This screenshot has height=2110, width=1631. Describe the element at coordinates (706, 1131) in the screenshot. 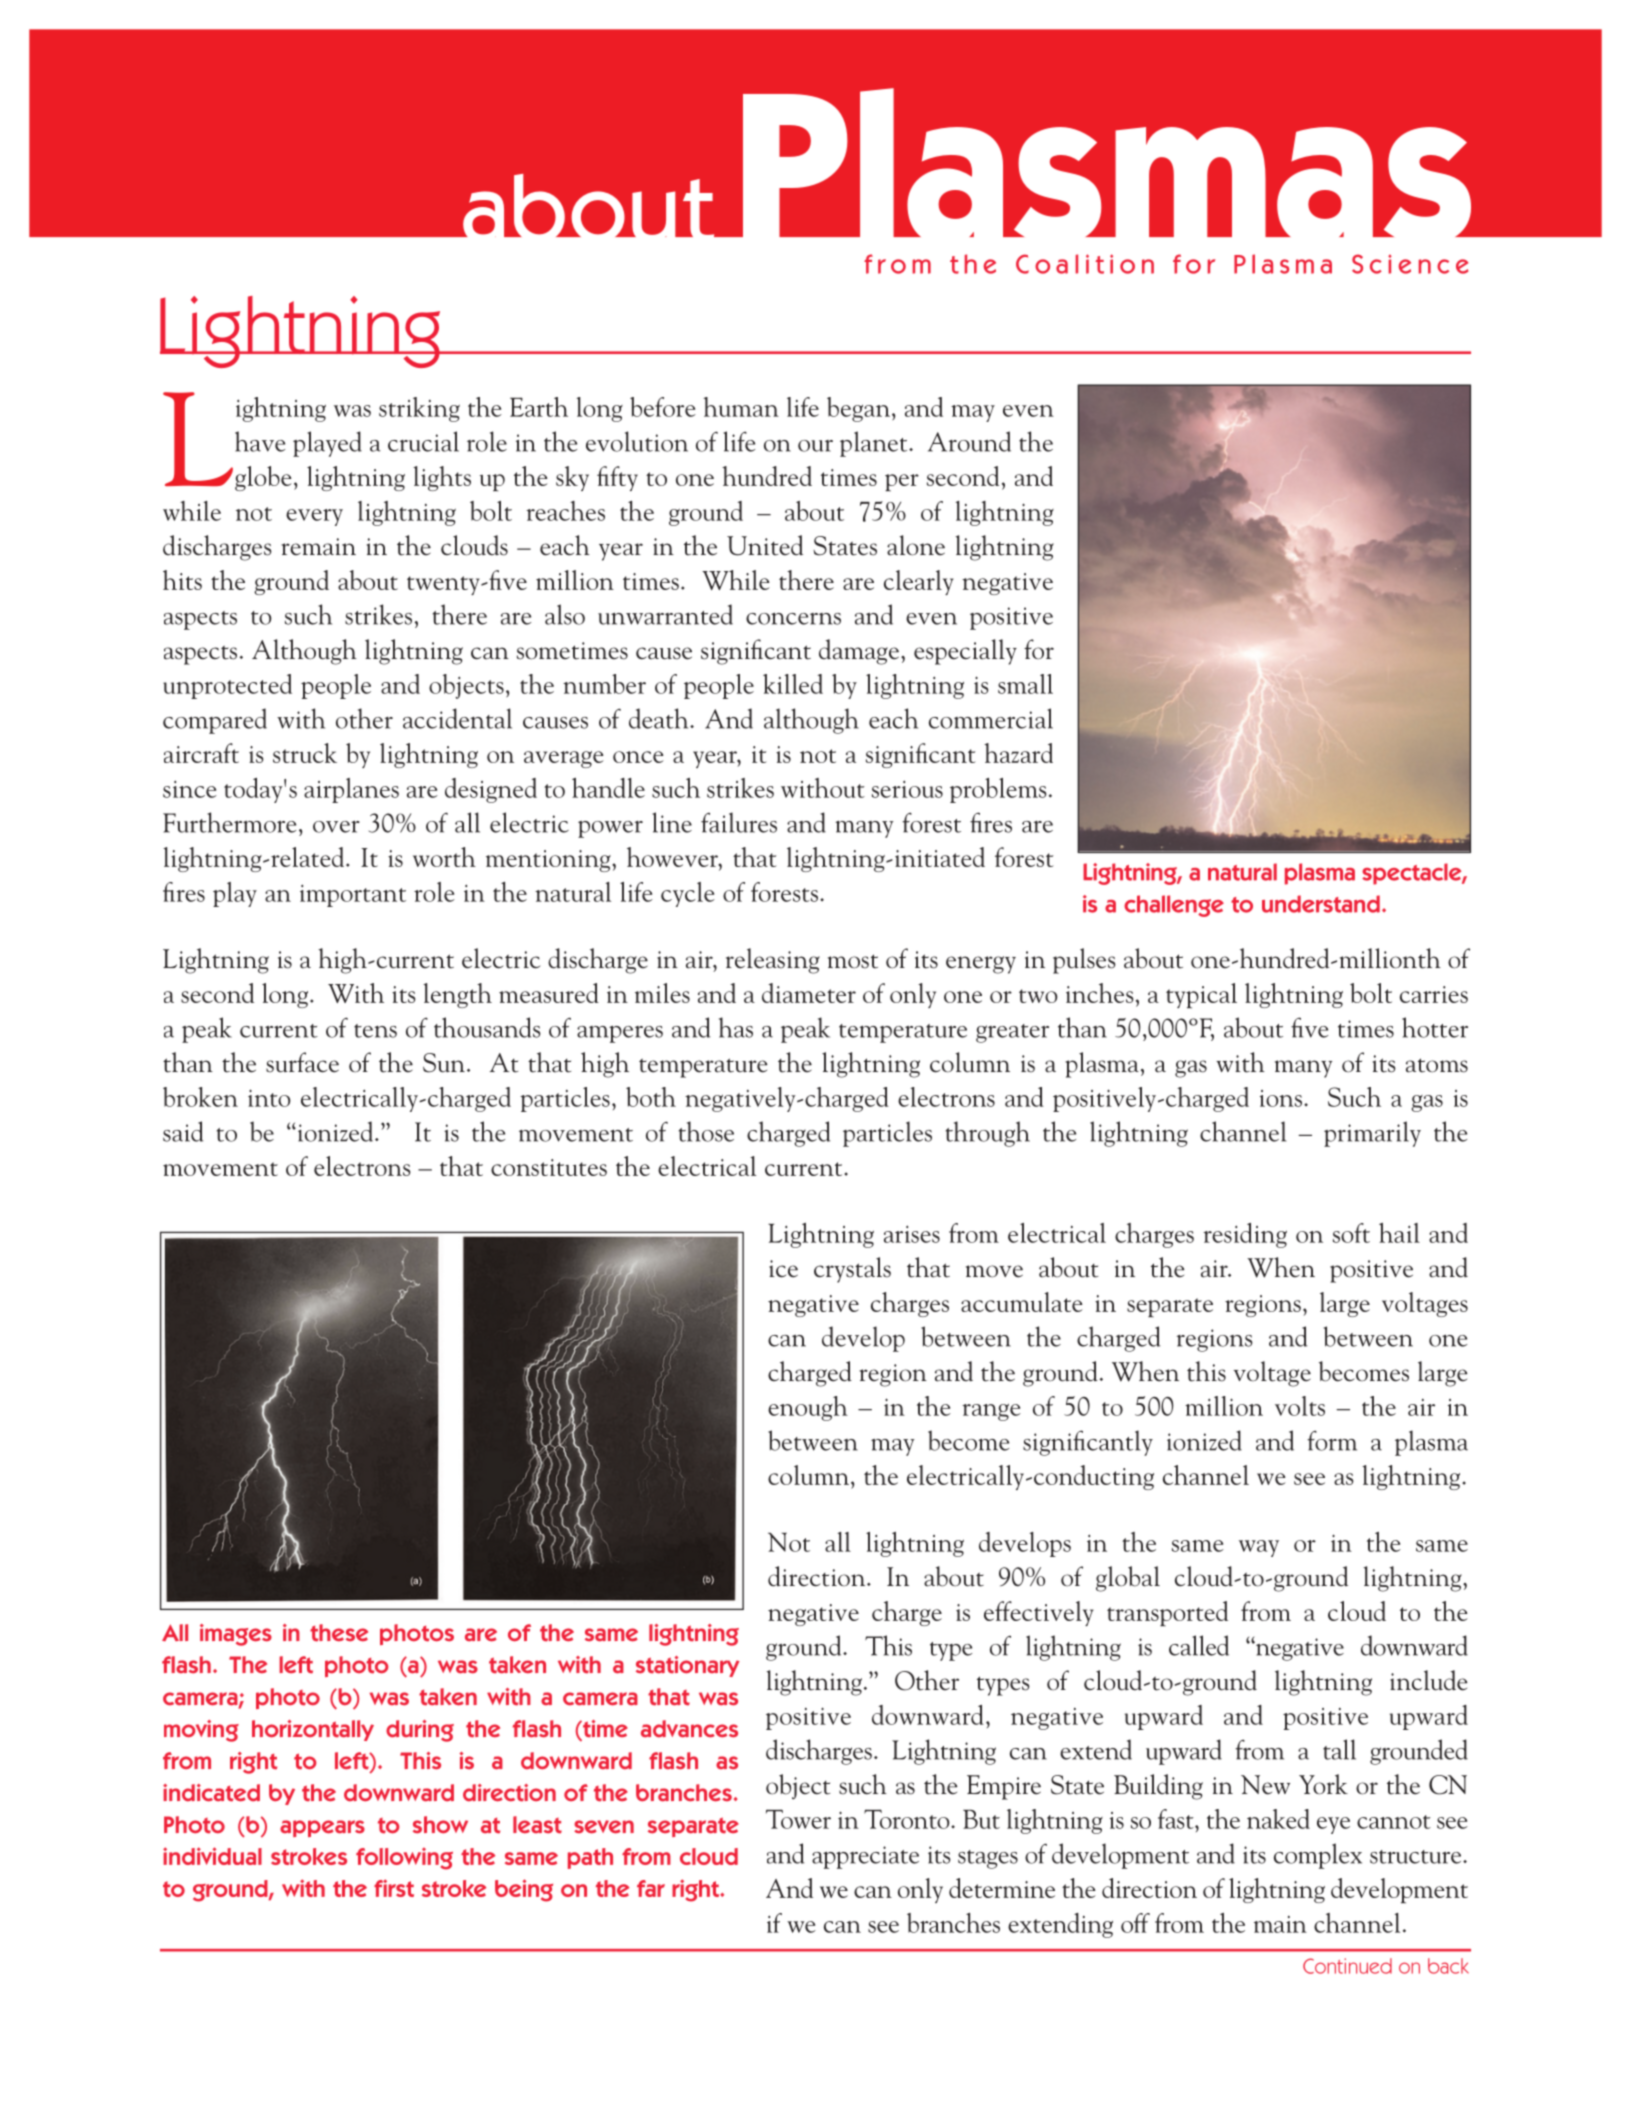

I see `those` at that location.
